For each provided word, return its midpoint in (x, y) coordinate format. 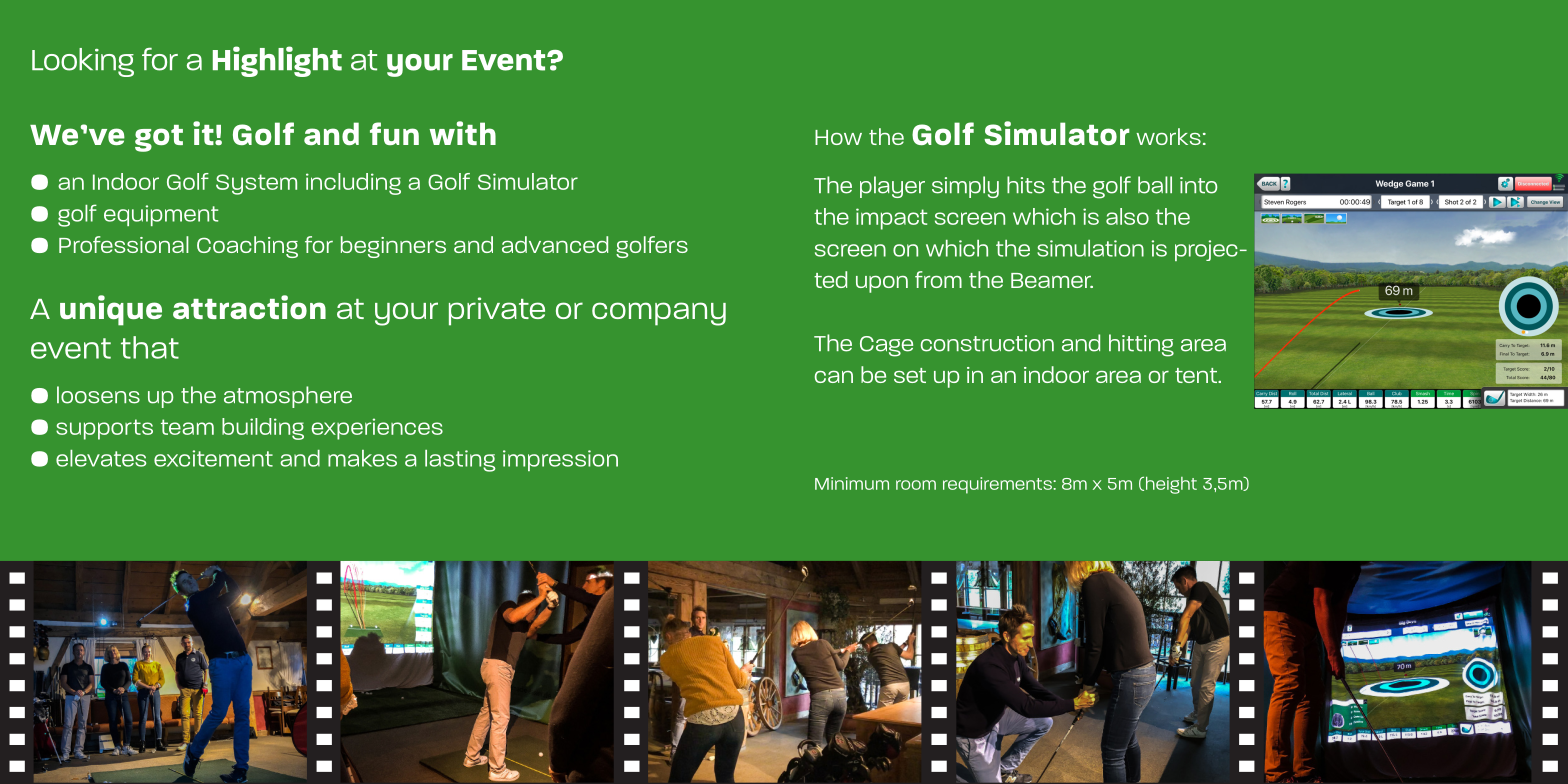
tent (1197, 375)
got (159, 138)
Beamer (1052, 280)
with (462, 133)
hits (1026, 185)
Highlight (277, 61)
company (659, 314)
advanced (555, 244)
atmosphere (288, 397)
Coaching (247, 247)
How (838, 137)
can (834, 377)
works (1168, 136)
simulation (1090, 248)
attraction (249, 307)
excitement (213, 458)
